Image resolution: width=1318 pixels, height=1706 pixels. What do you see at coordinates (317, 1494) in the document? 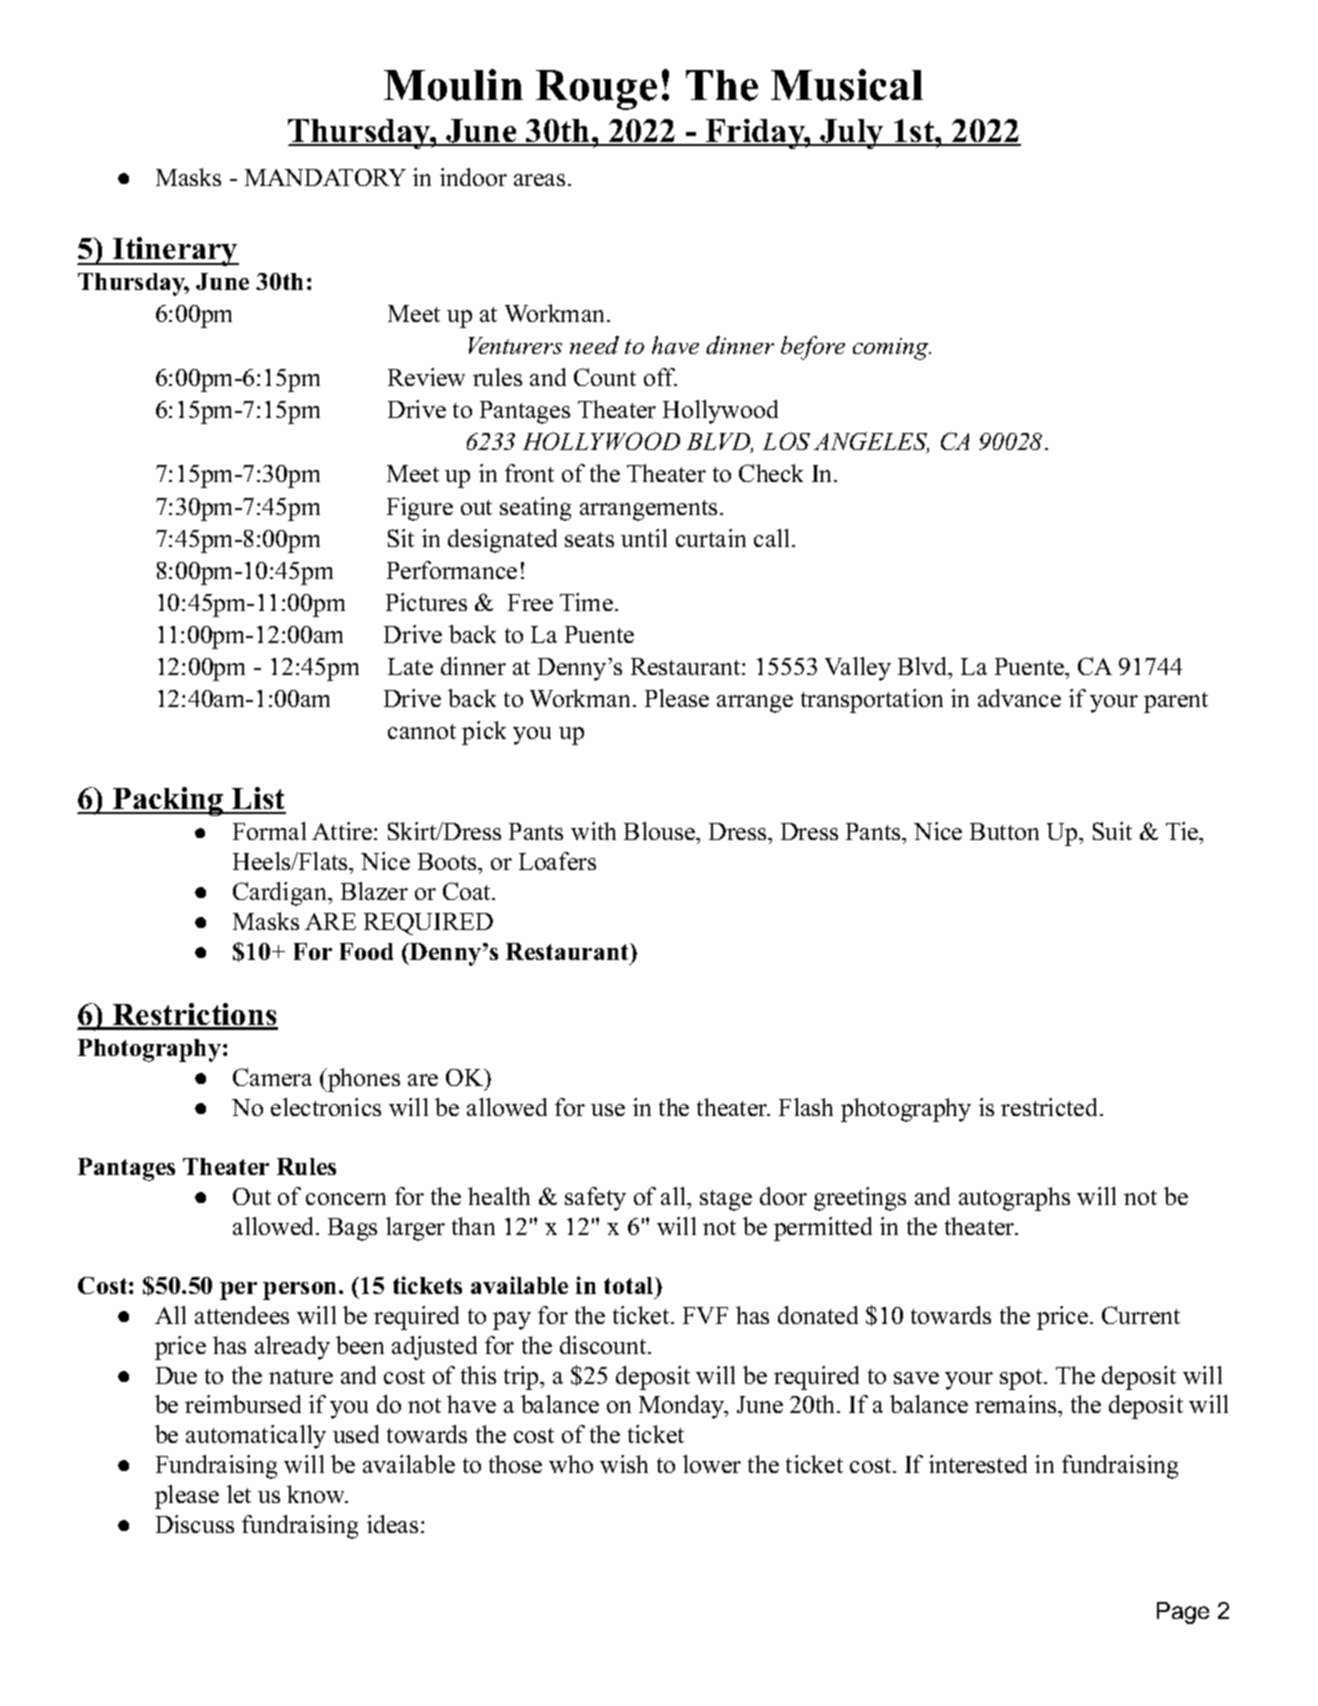
I see `know` at bounding box center [317, 1494].
